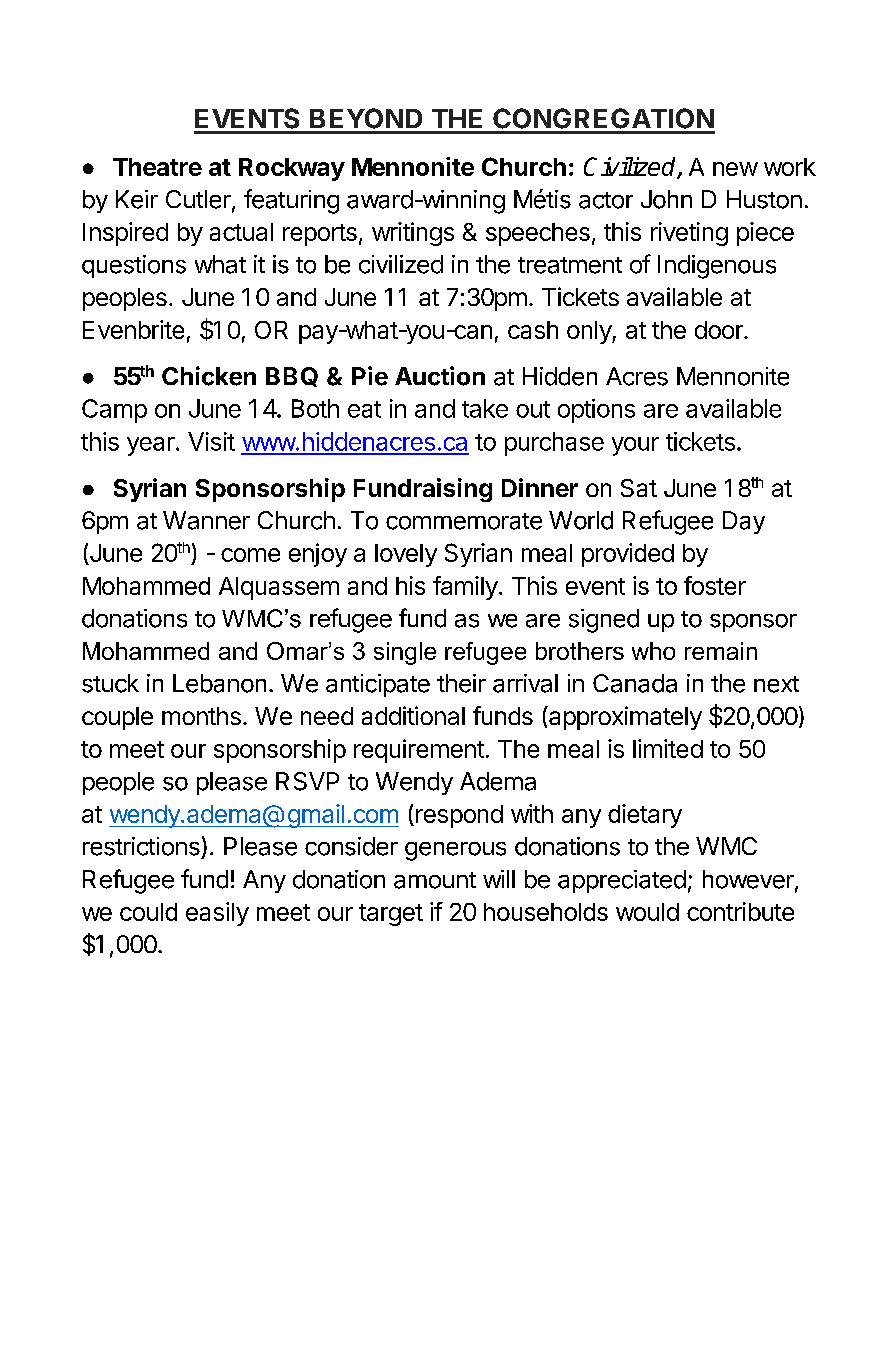 This screenshot has height=1372, width=887. I want to click on Auction, so click(440, 376).
